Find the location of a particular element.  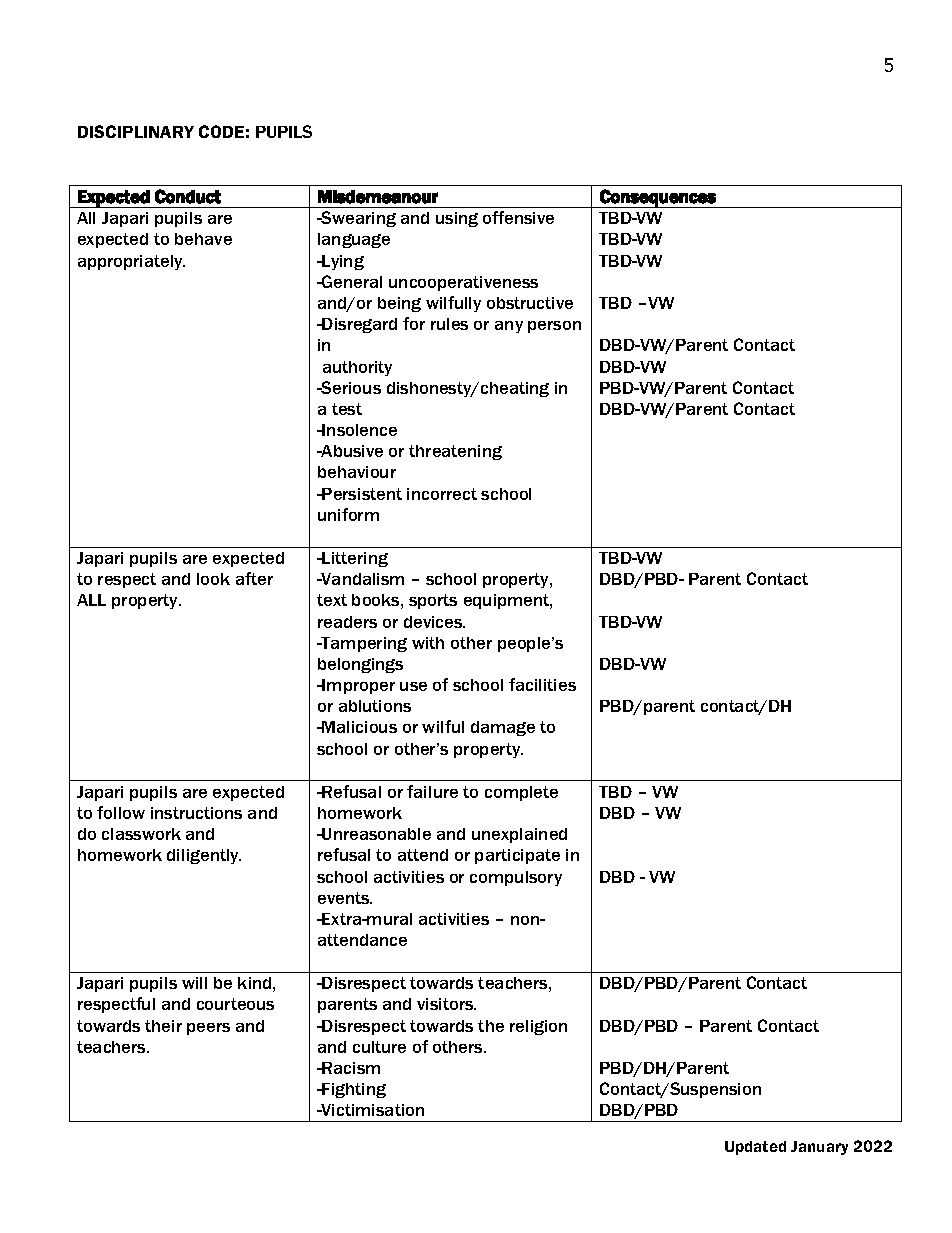

instructions is located at coordinates (196, 813).
